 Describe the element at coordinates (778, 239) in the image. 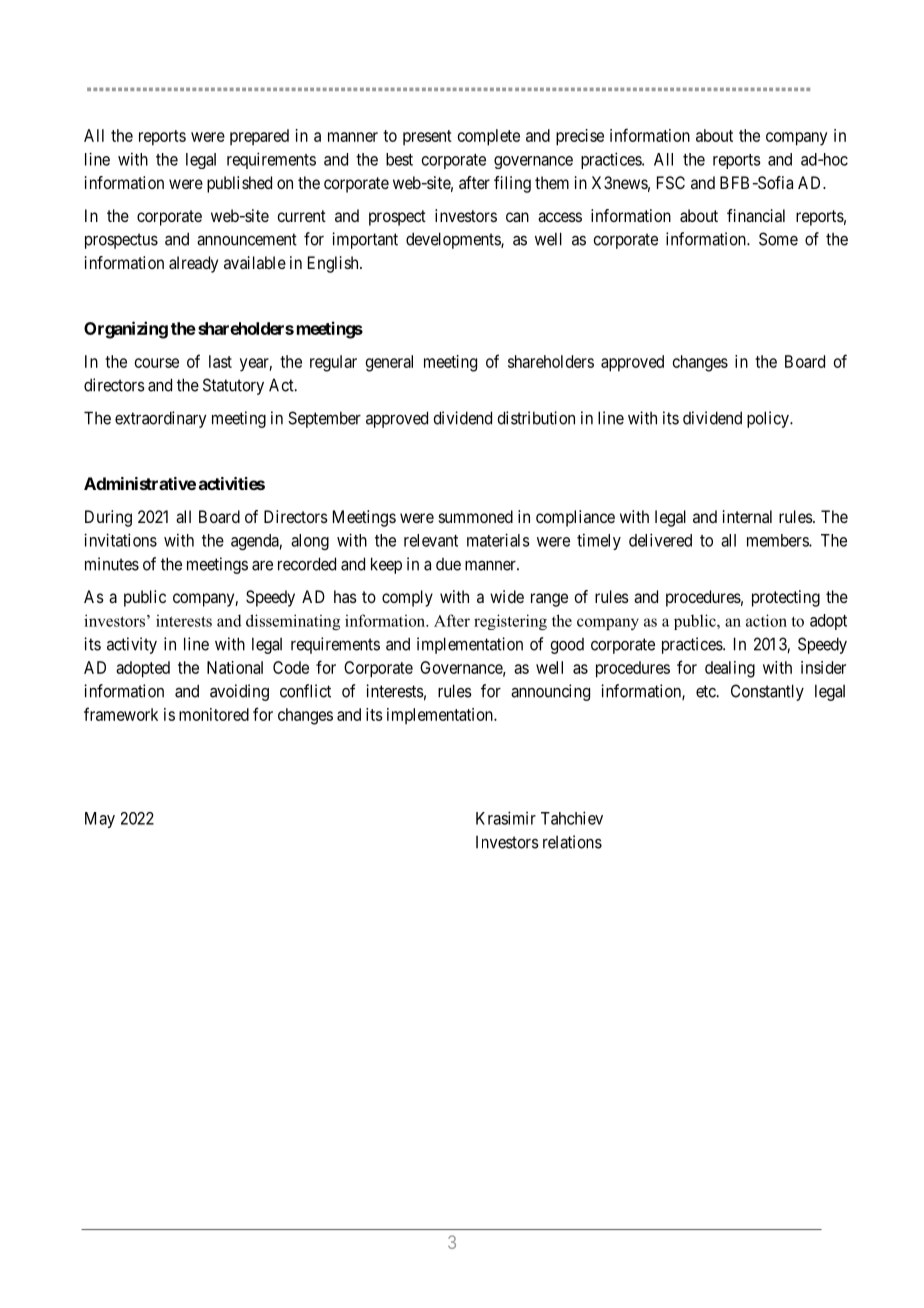

I see `Some` at that location.
